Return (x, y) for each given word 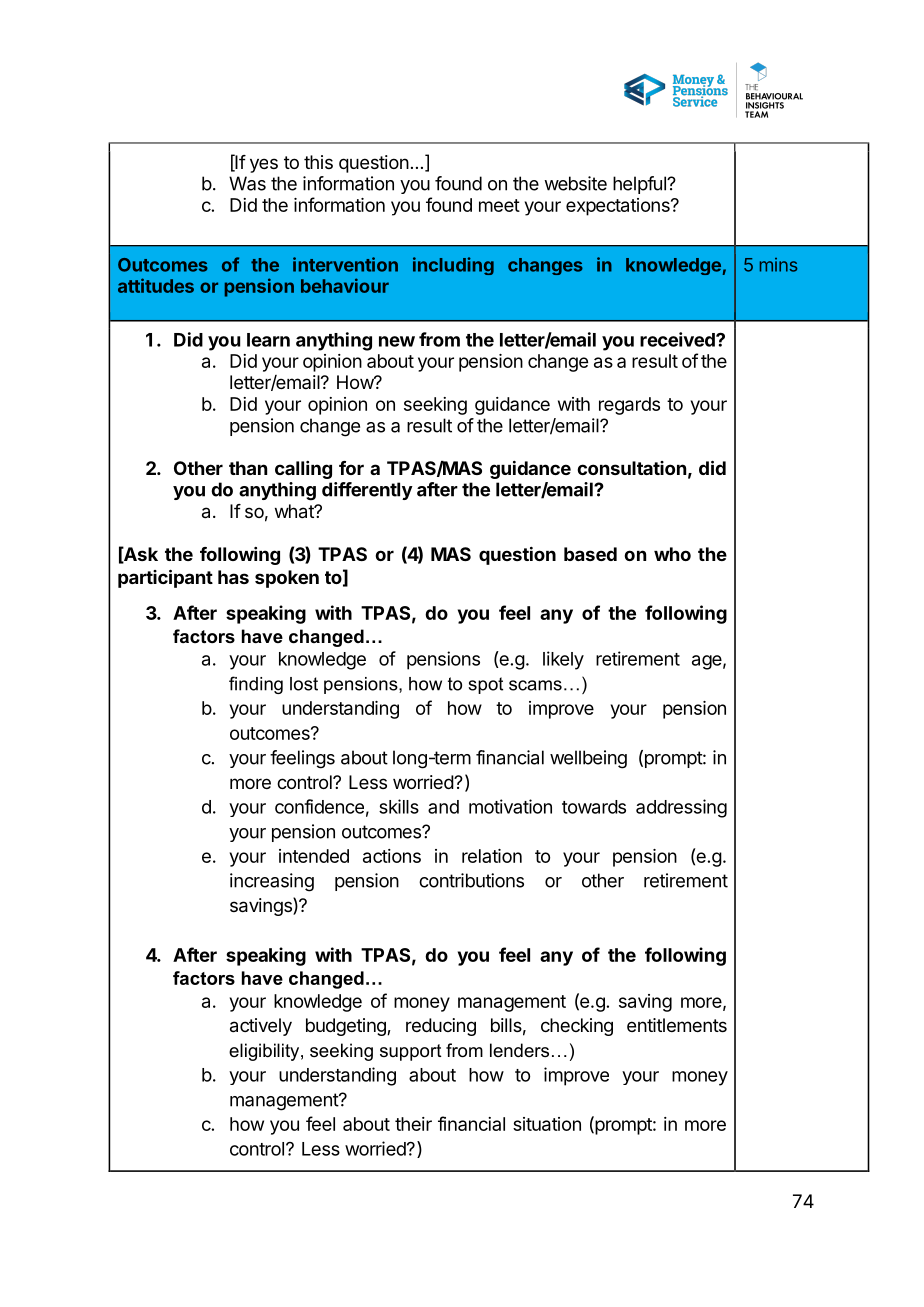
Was (247, 183)
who (672, 554)
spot (485, 685)
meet (499, 205)
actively (261, 1027)
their (413, 1124)
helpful (640, 185)
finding (256, 685)
